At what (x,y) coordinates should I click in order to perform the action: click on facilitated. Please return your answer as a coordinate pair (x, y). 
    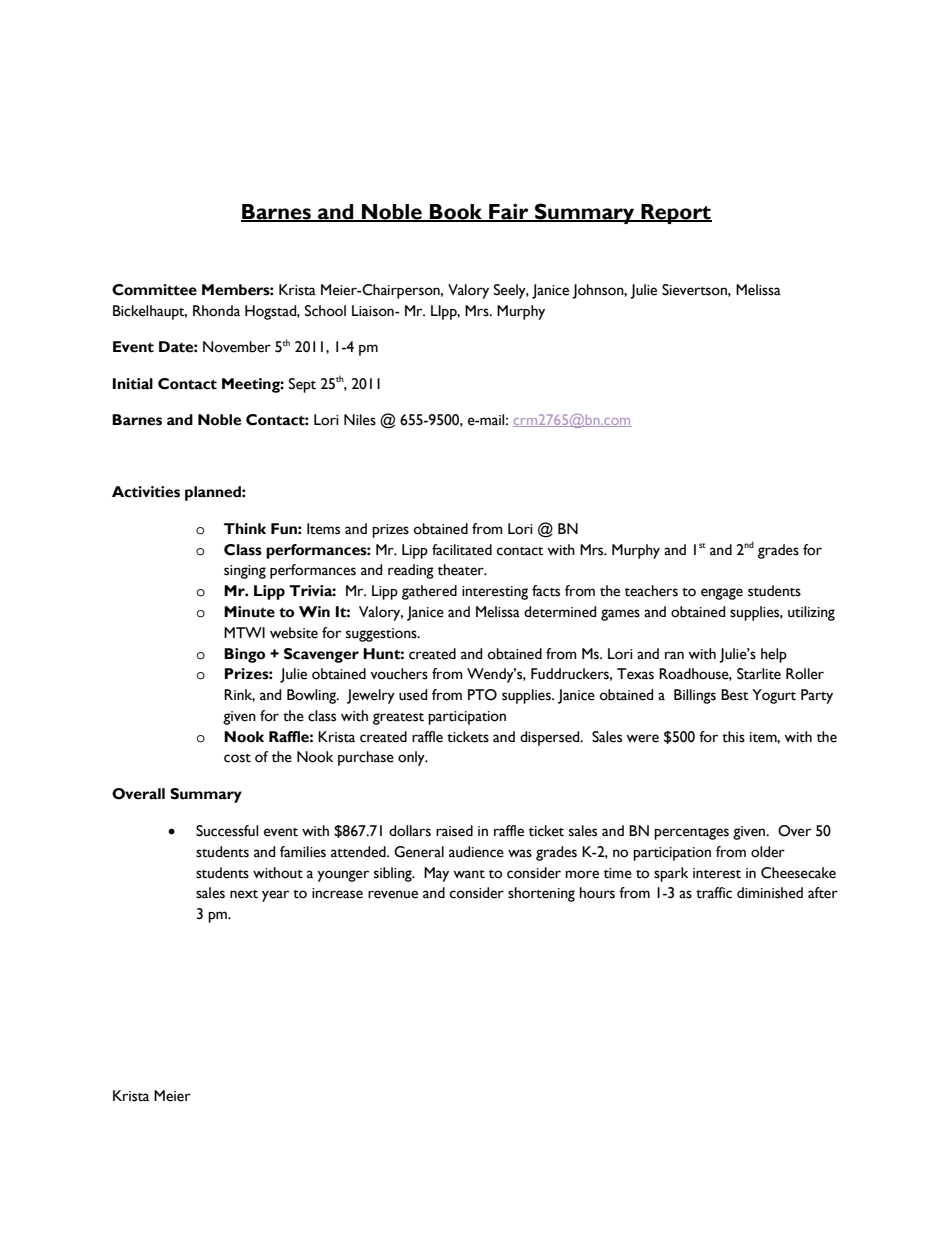
    Looking at the image, I should click on (462, 550).
